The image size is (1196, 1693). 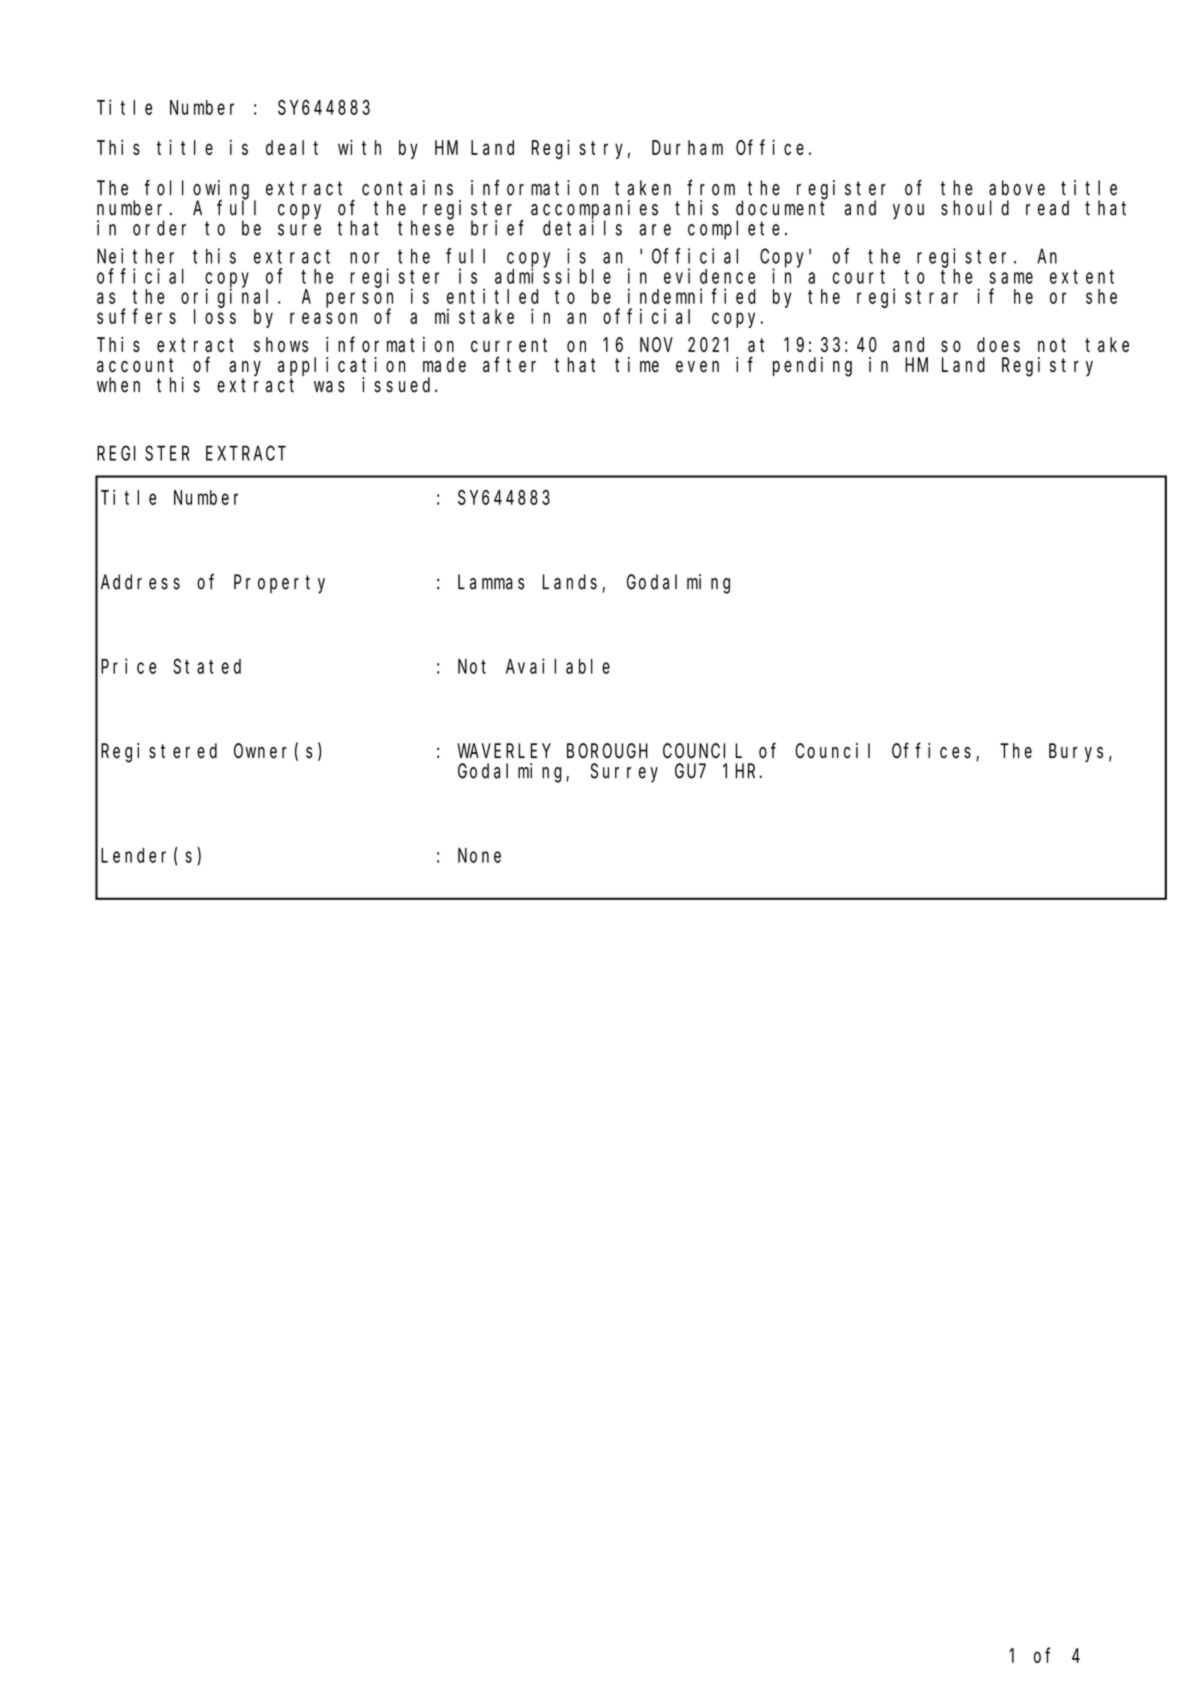 I want to click on BOROUGH, so click(x=607, y=751).
